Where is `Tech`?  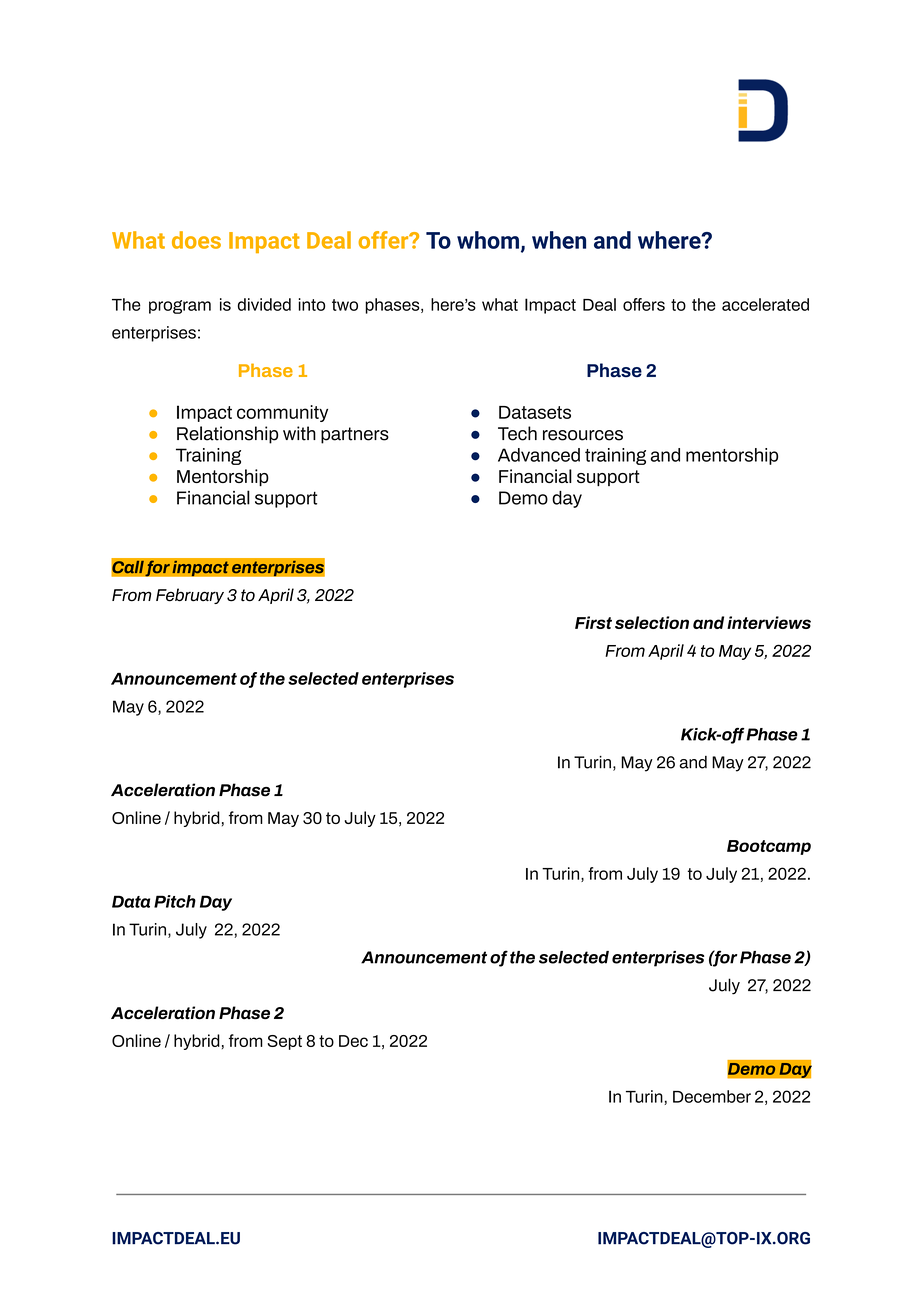 Tech is located at coordinates (517, 433).
